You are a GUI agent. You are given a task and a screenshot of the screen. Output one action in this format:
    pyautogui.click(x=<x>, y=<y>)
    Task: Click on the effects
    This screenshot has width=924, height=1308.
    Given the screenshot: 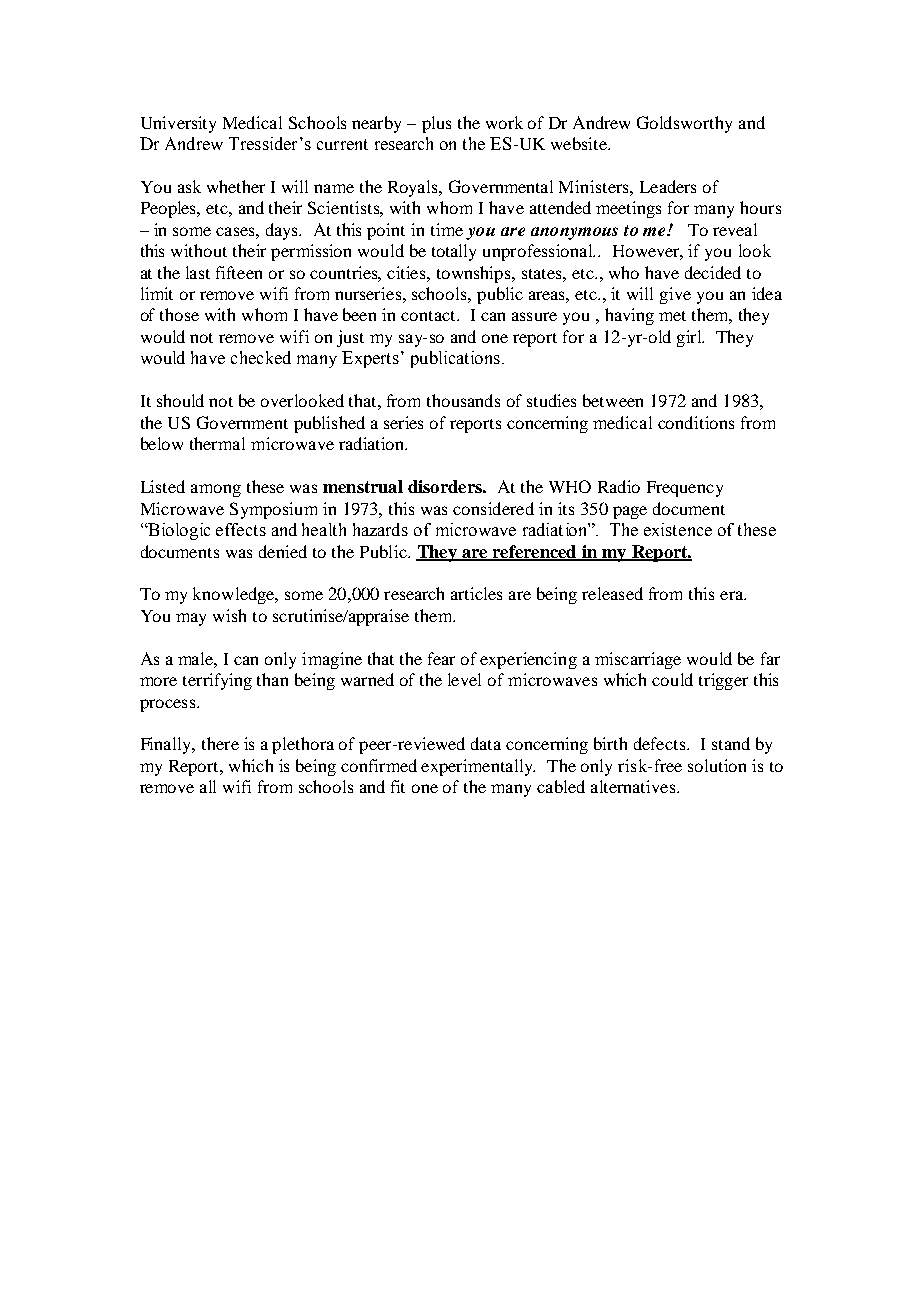 What is the action you would take?
    pyautogui.click(x=241, y=529)
